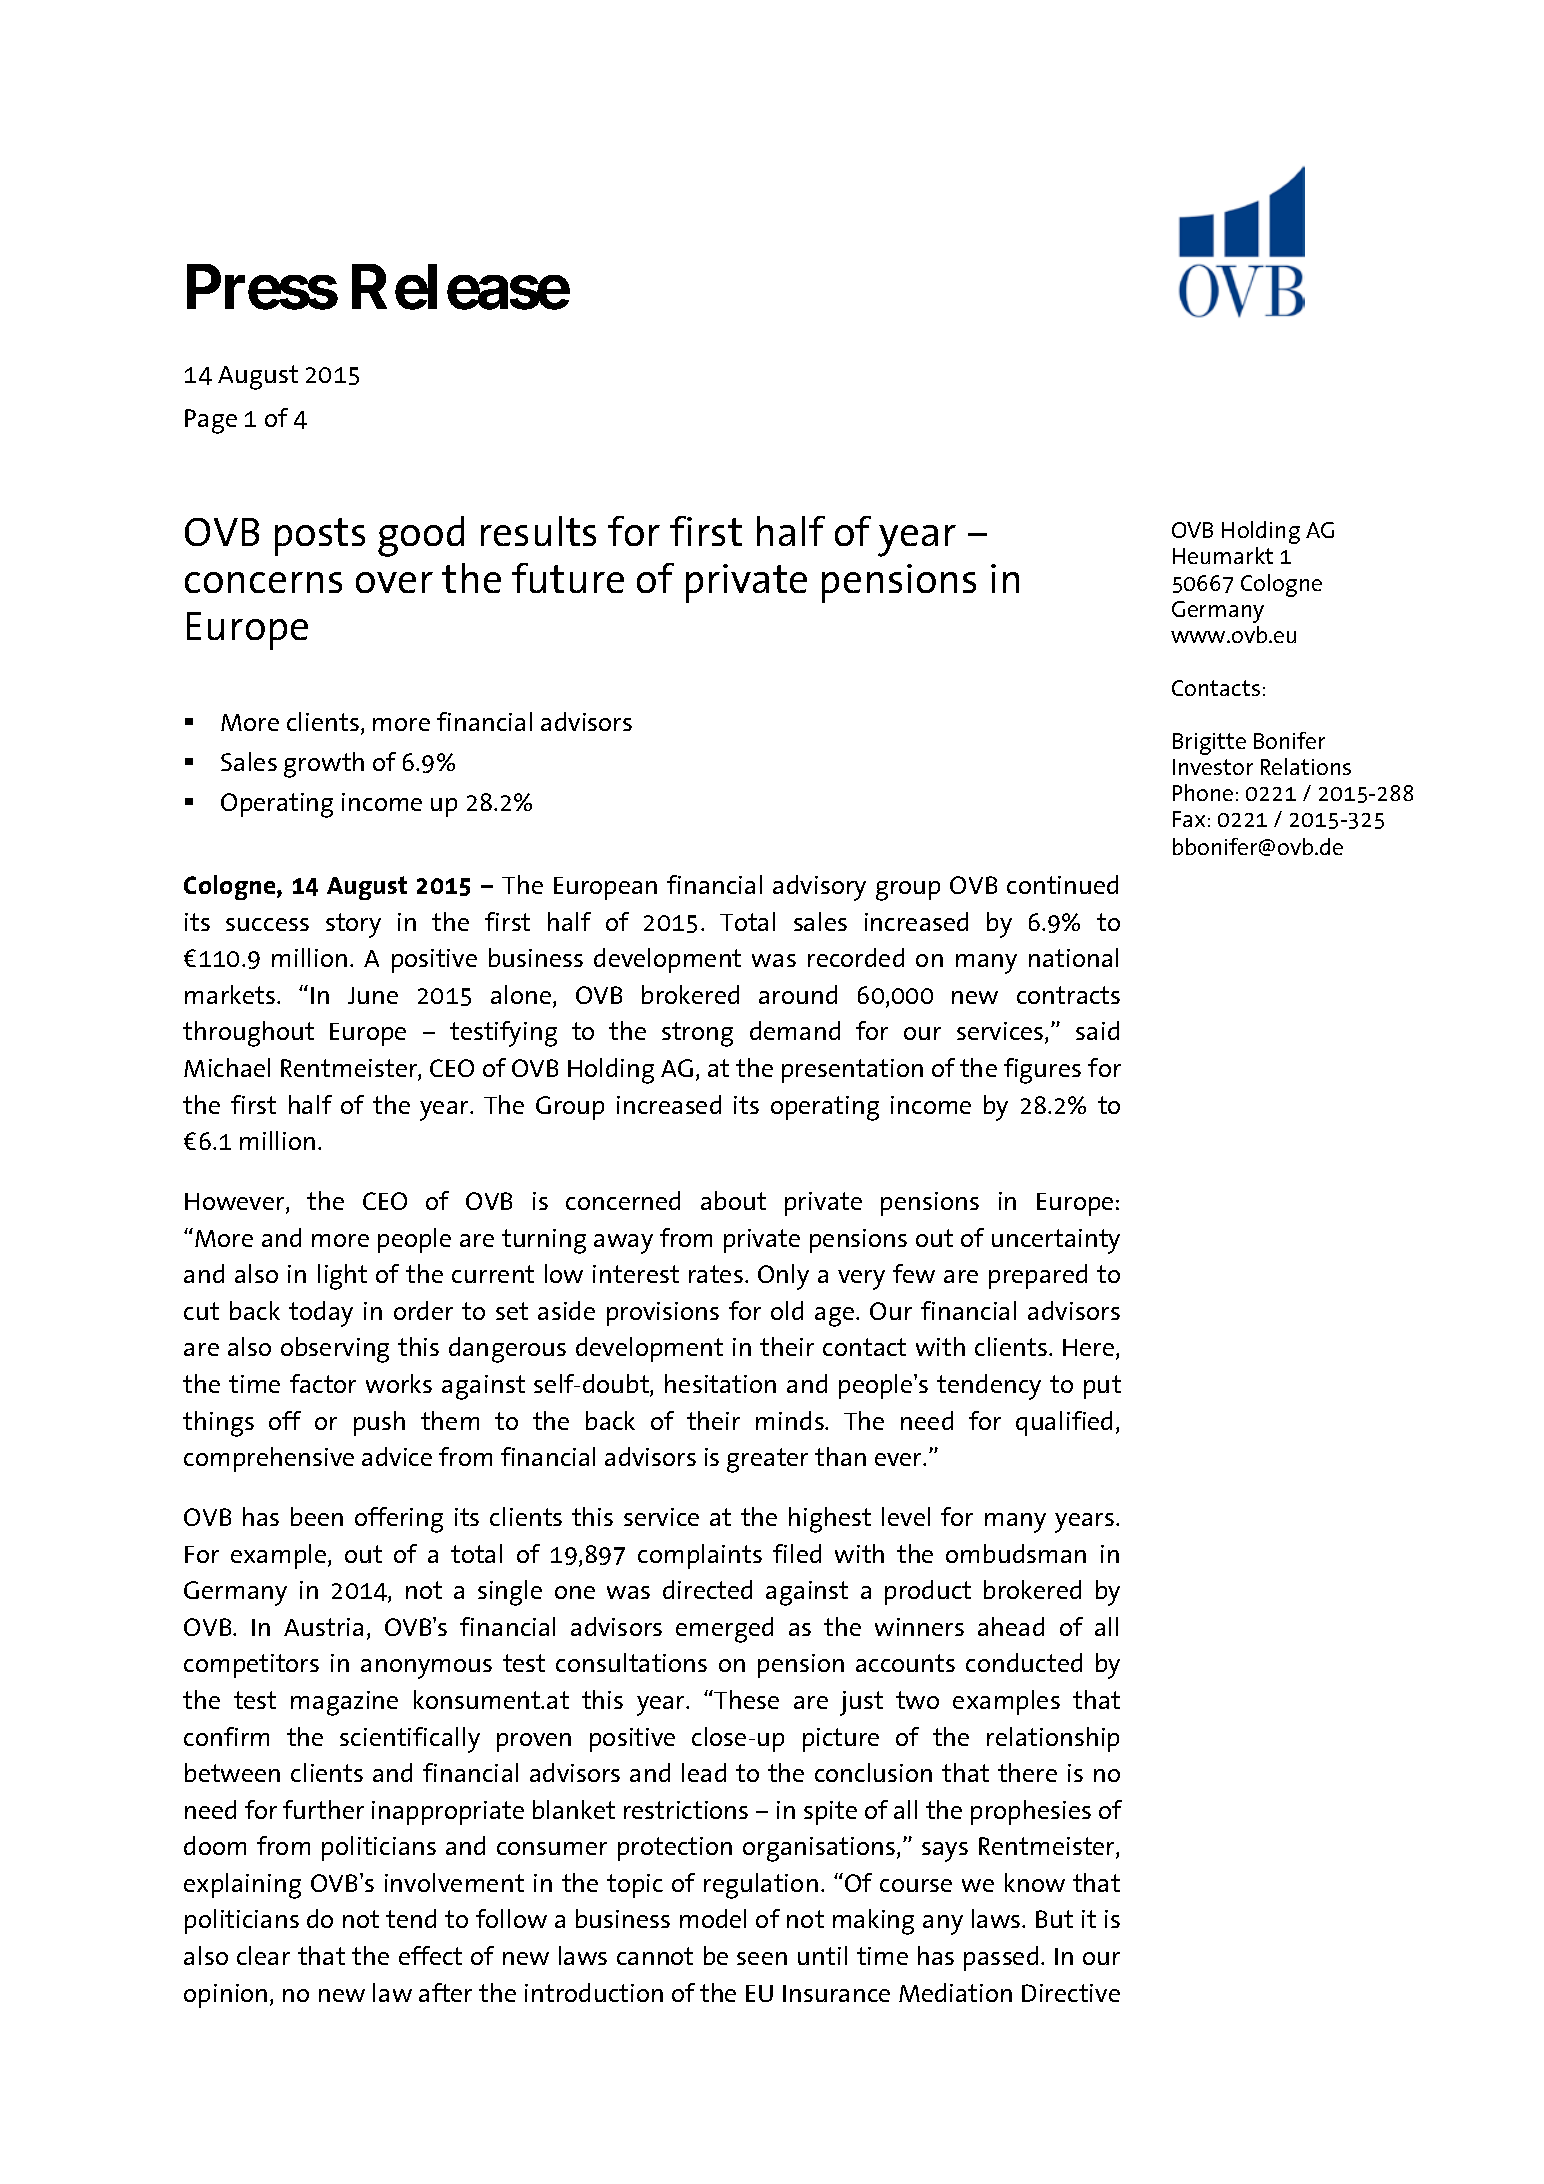 Image resolution: width=1544 pixels, height=2184 pixels. Describe the element at coordinates (1056, 1241) in the document. I see `uncertainty` at that location.
